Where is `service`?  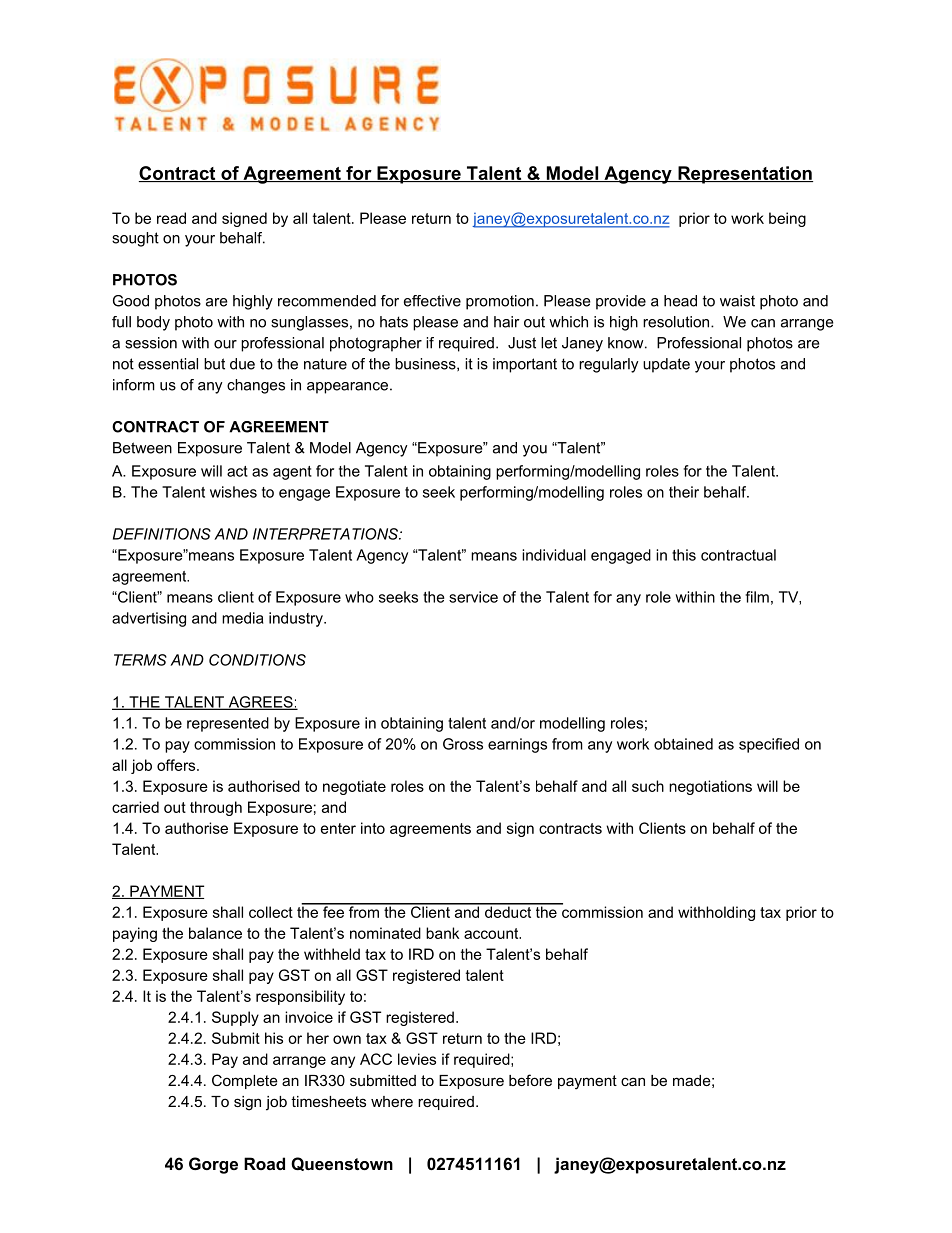
service is located at coordinates (473, 597).
